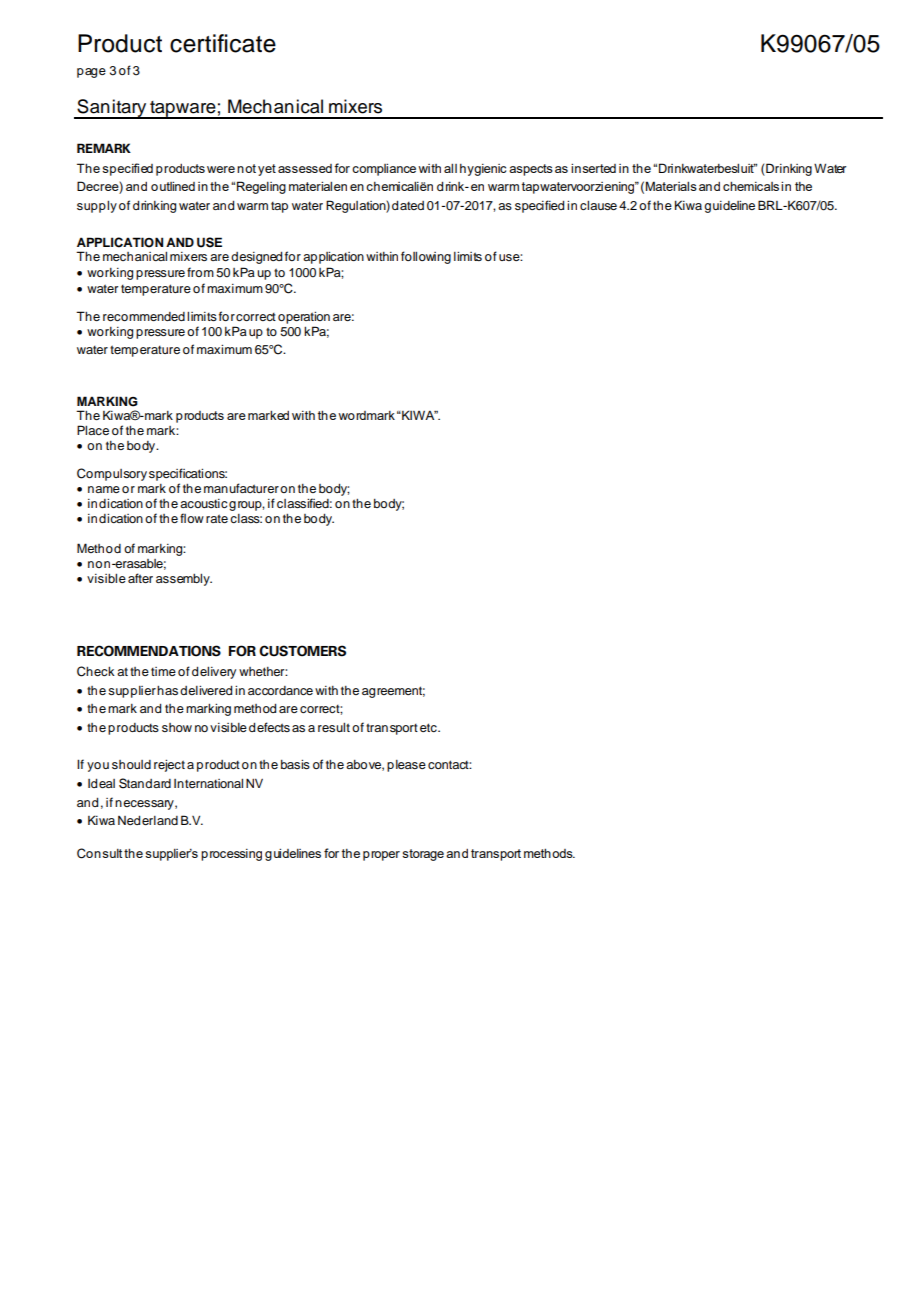  What do you see at coordinates (231, 855) in the screenshot?
I see `processing` at bounding box center [231, 855].
